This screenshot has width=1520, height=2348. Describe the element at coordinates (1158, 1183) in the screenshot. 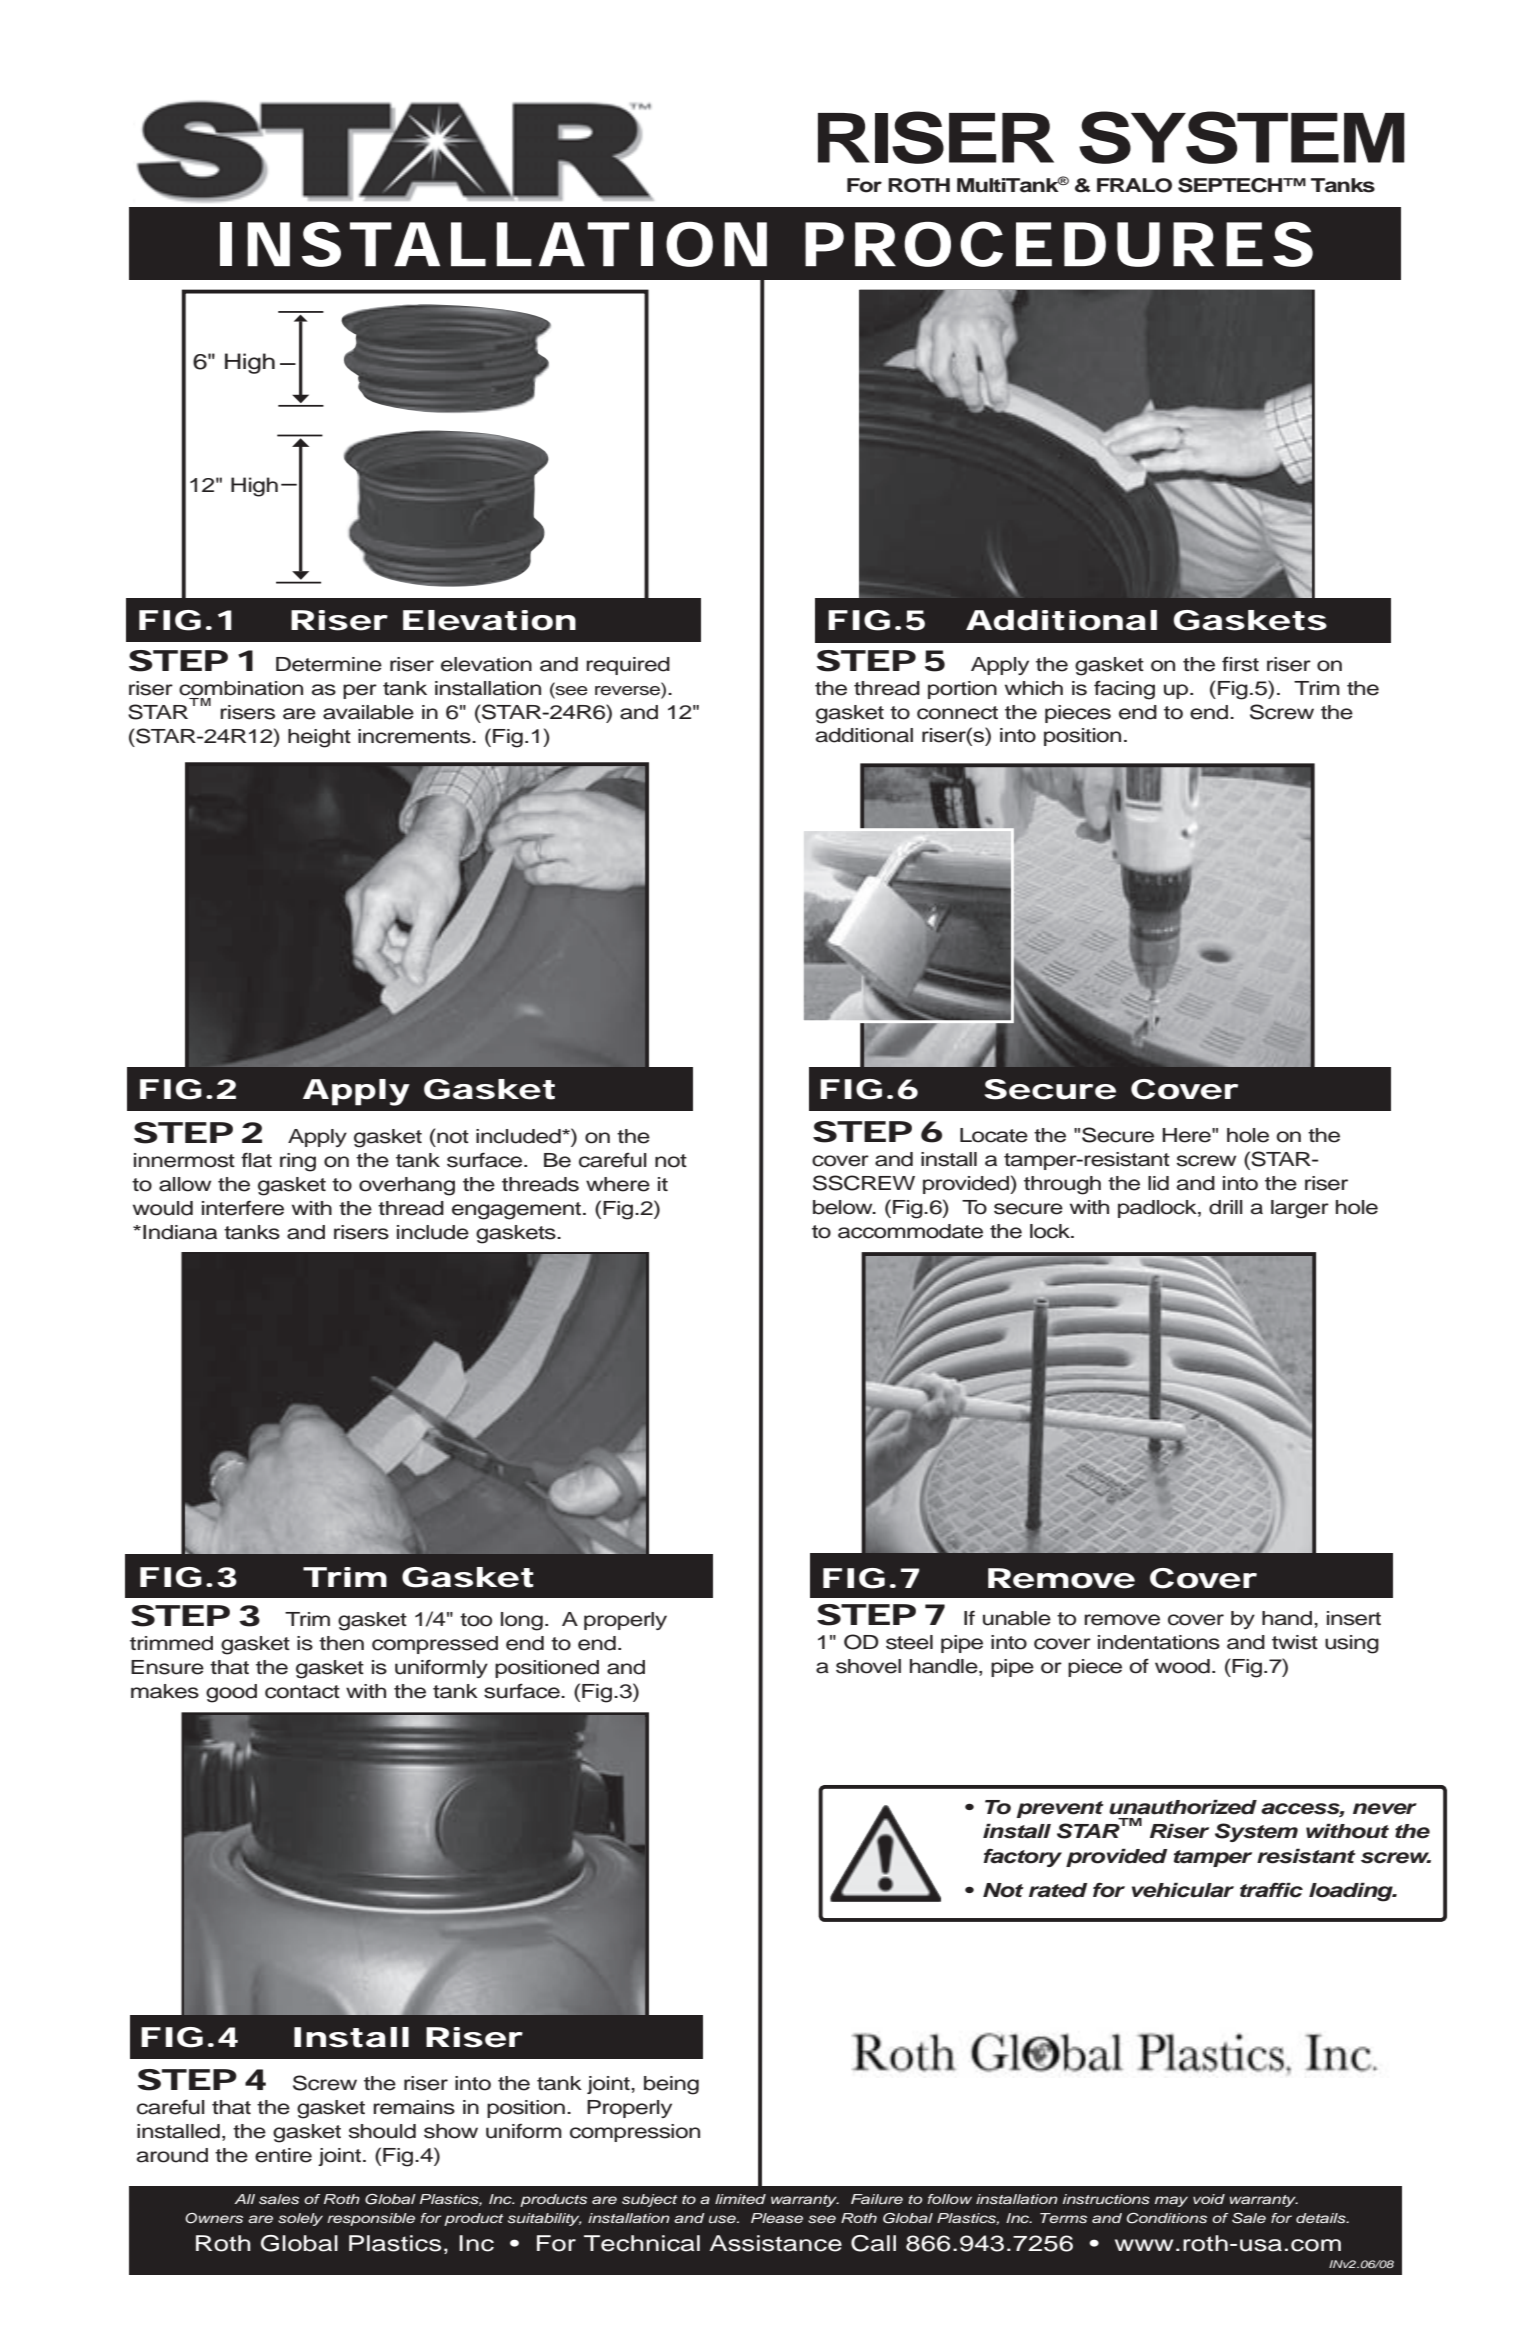

I see `lid` at that location.
